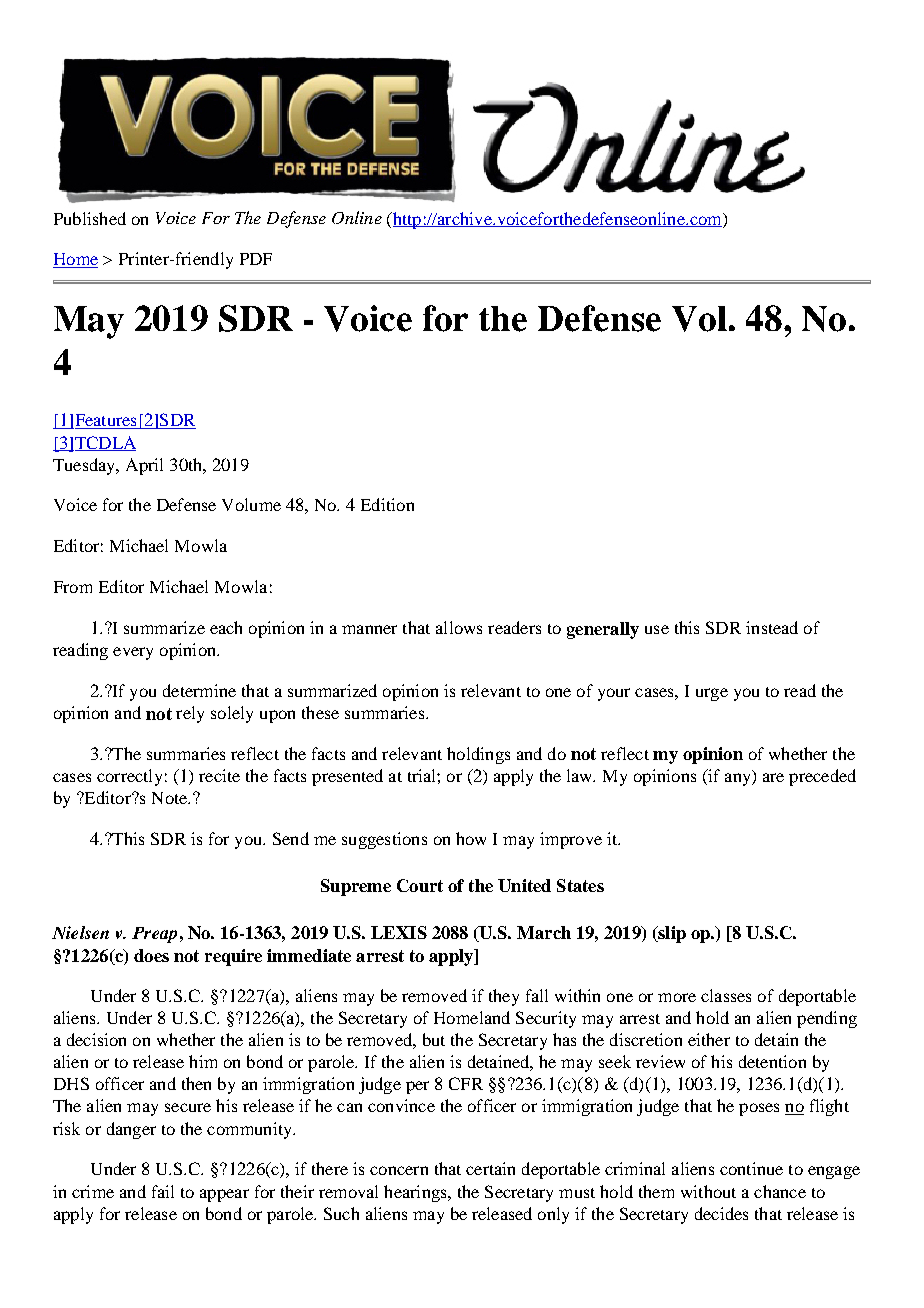 Image resolution: width=924 pixels, height=1308 pixels. What do you see at coordinates (420, 885) in the document?
I see `Court` at bounding box center [420, 885].
